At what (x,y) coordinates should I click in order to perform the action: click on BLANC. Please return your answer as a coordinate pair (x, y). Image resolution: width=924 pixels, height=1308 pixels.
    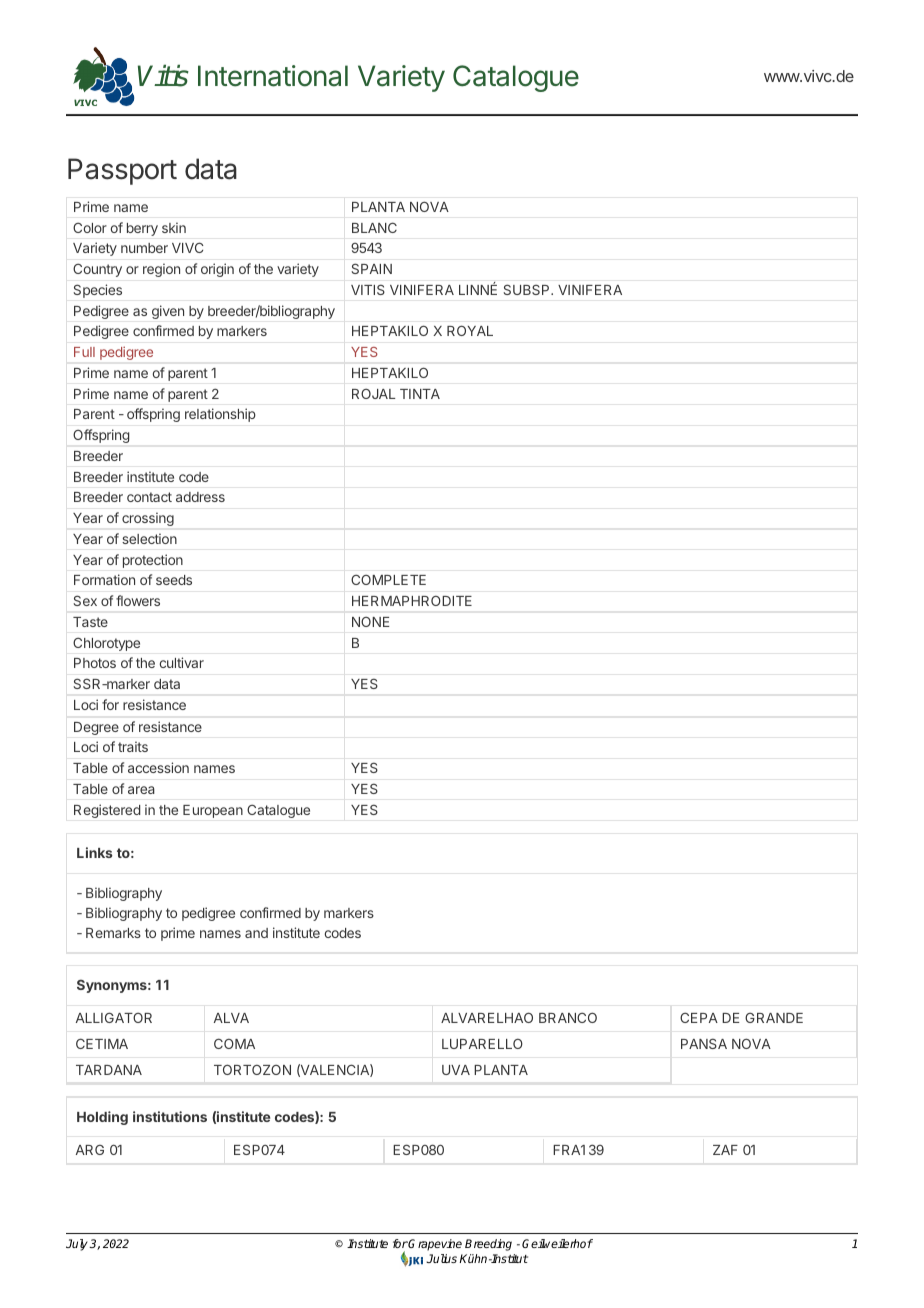
    Looking at the image, I should click on (374, 227).
